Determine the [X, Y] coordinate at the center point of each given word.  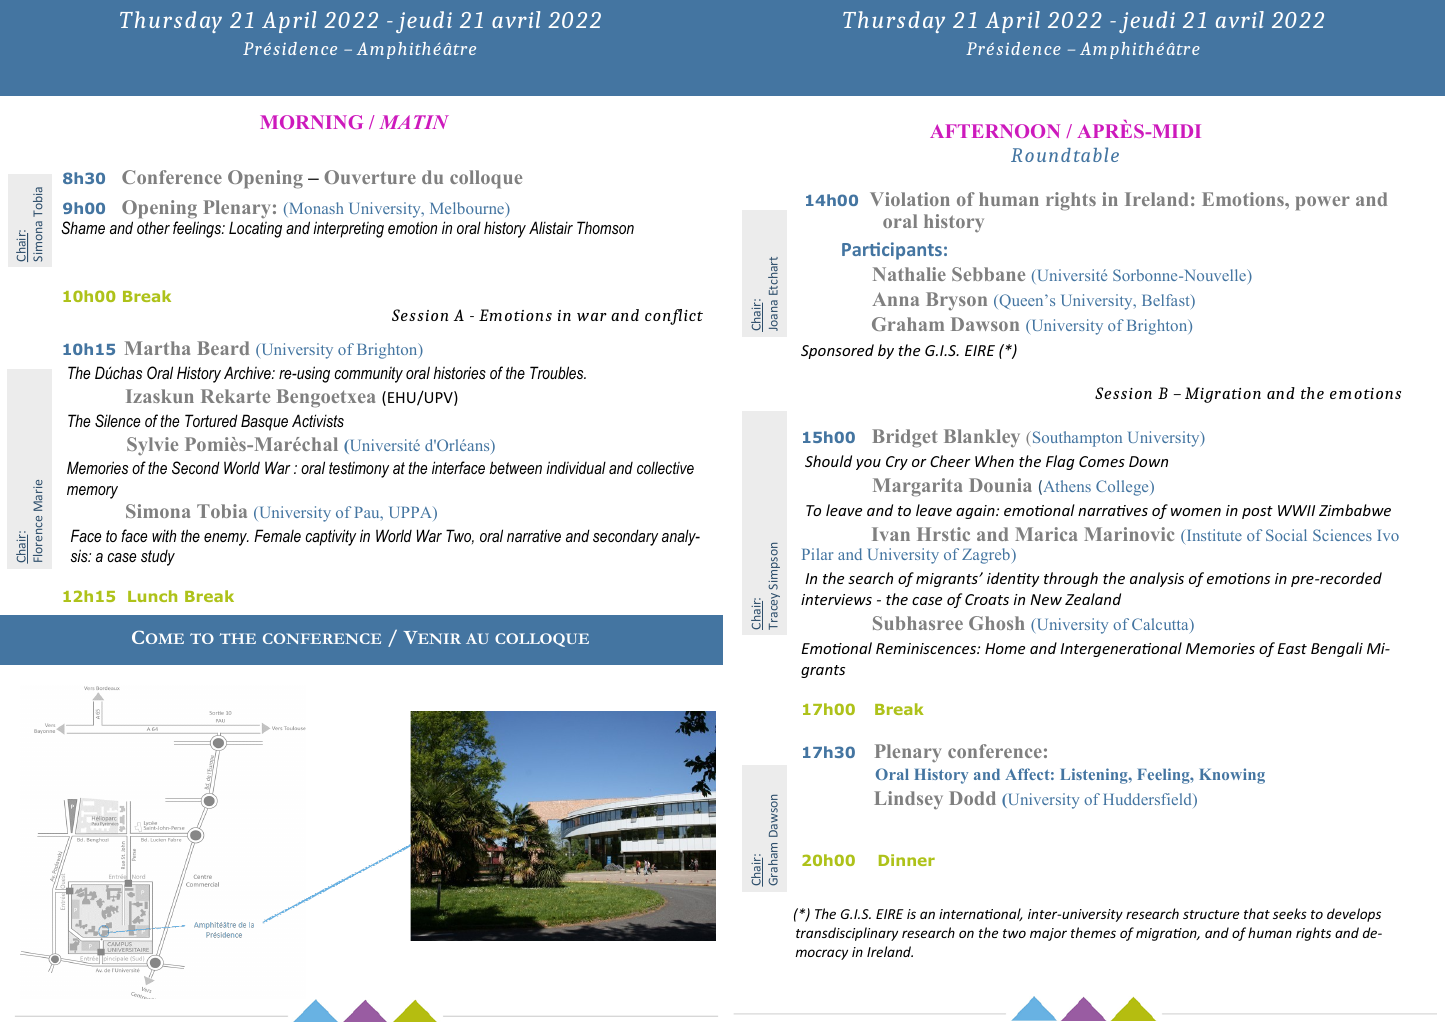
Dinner [907, 860]
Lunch [152, 596]
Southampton [1076, 439]
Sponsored [837, 351]
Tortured [211, 420]
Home [1005, 648]
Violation [910, 199]
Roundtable [1065, 154]
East [1292, 648]
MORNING [311, 122]
